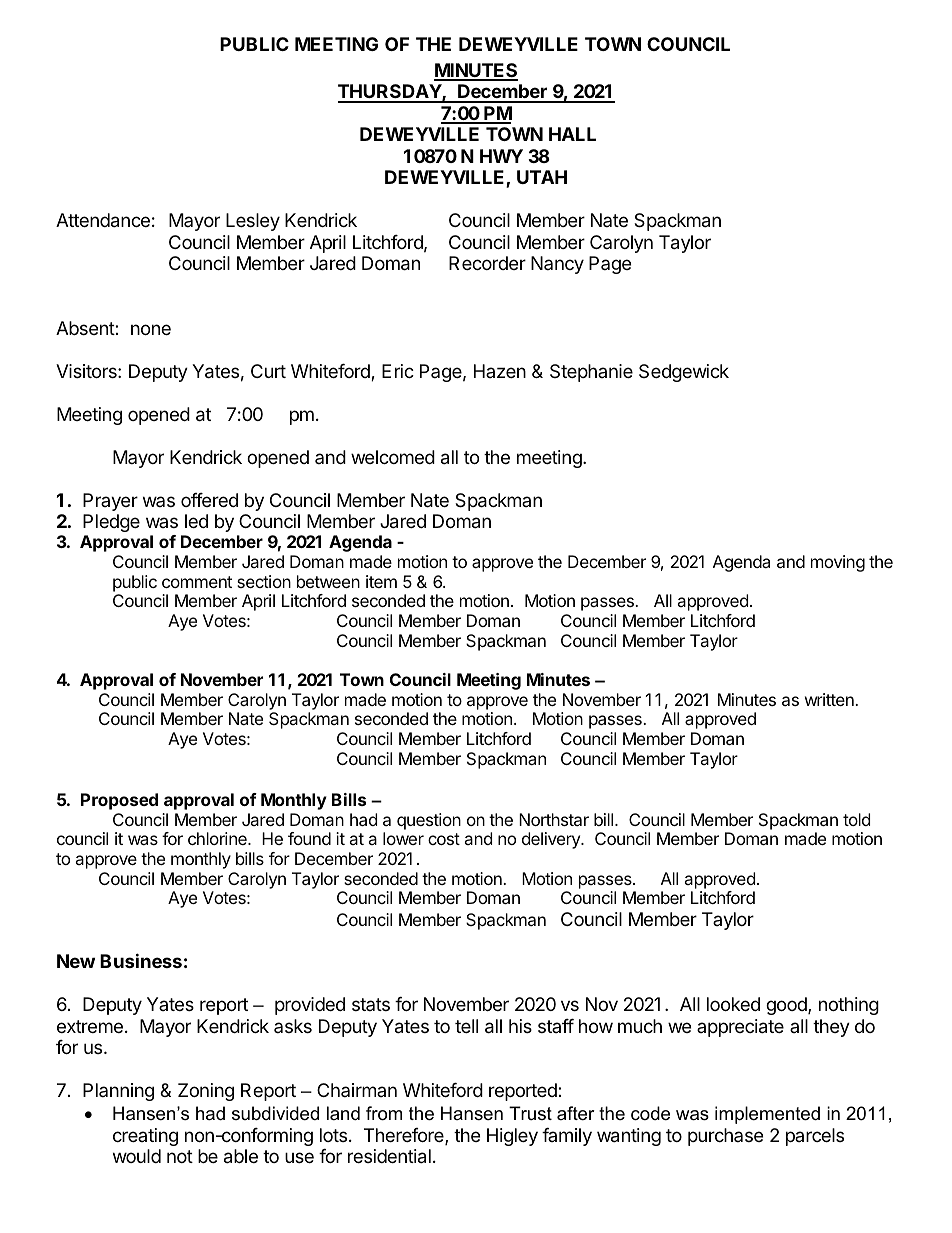 This screenshot has width=952, height=1233. I want to click on Proposed, so click(119, 801).
